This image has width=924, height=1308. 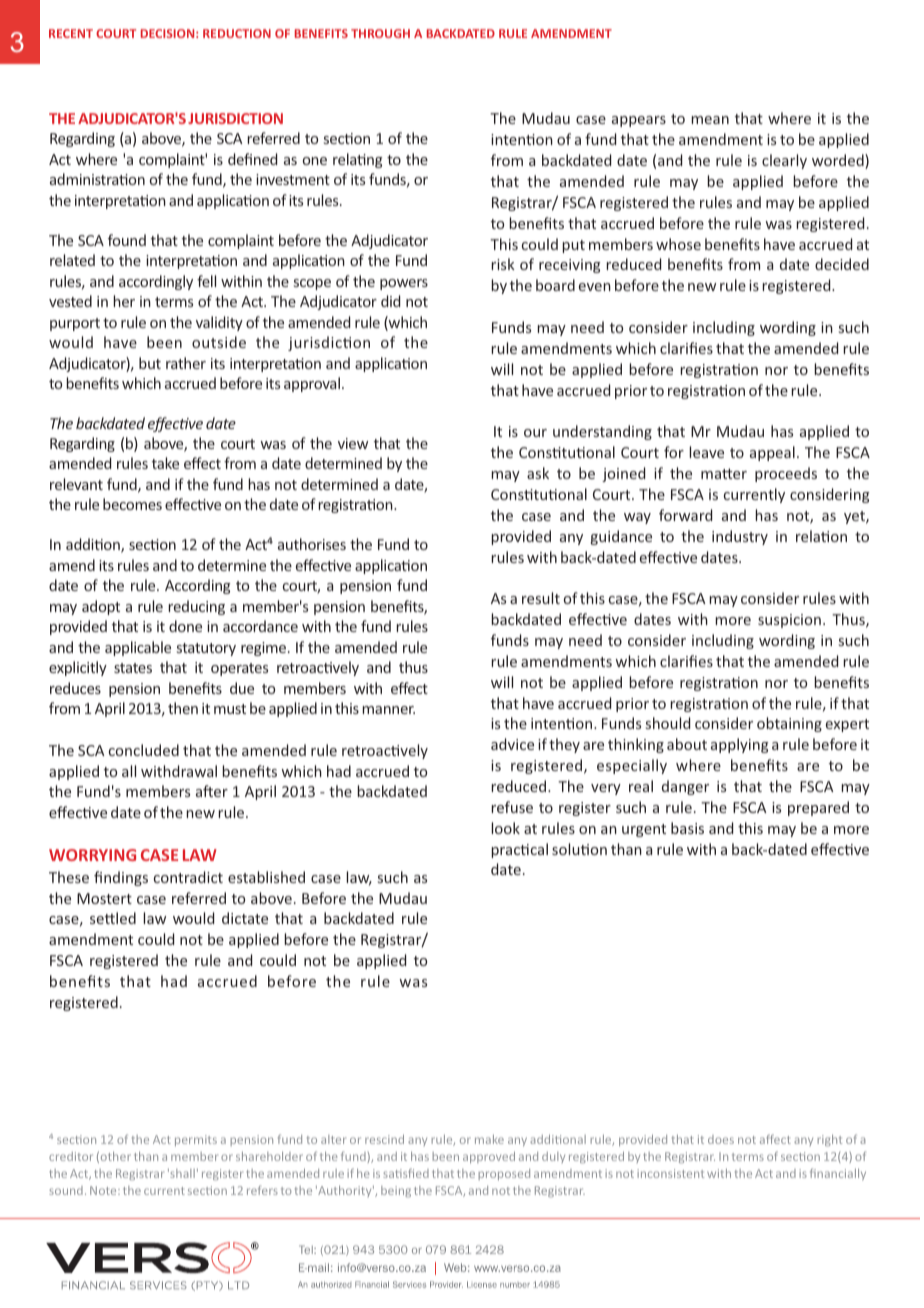 I want to click on ask, so click(x=538, y=473).
